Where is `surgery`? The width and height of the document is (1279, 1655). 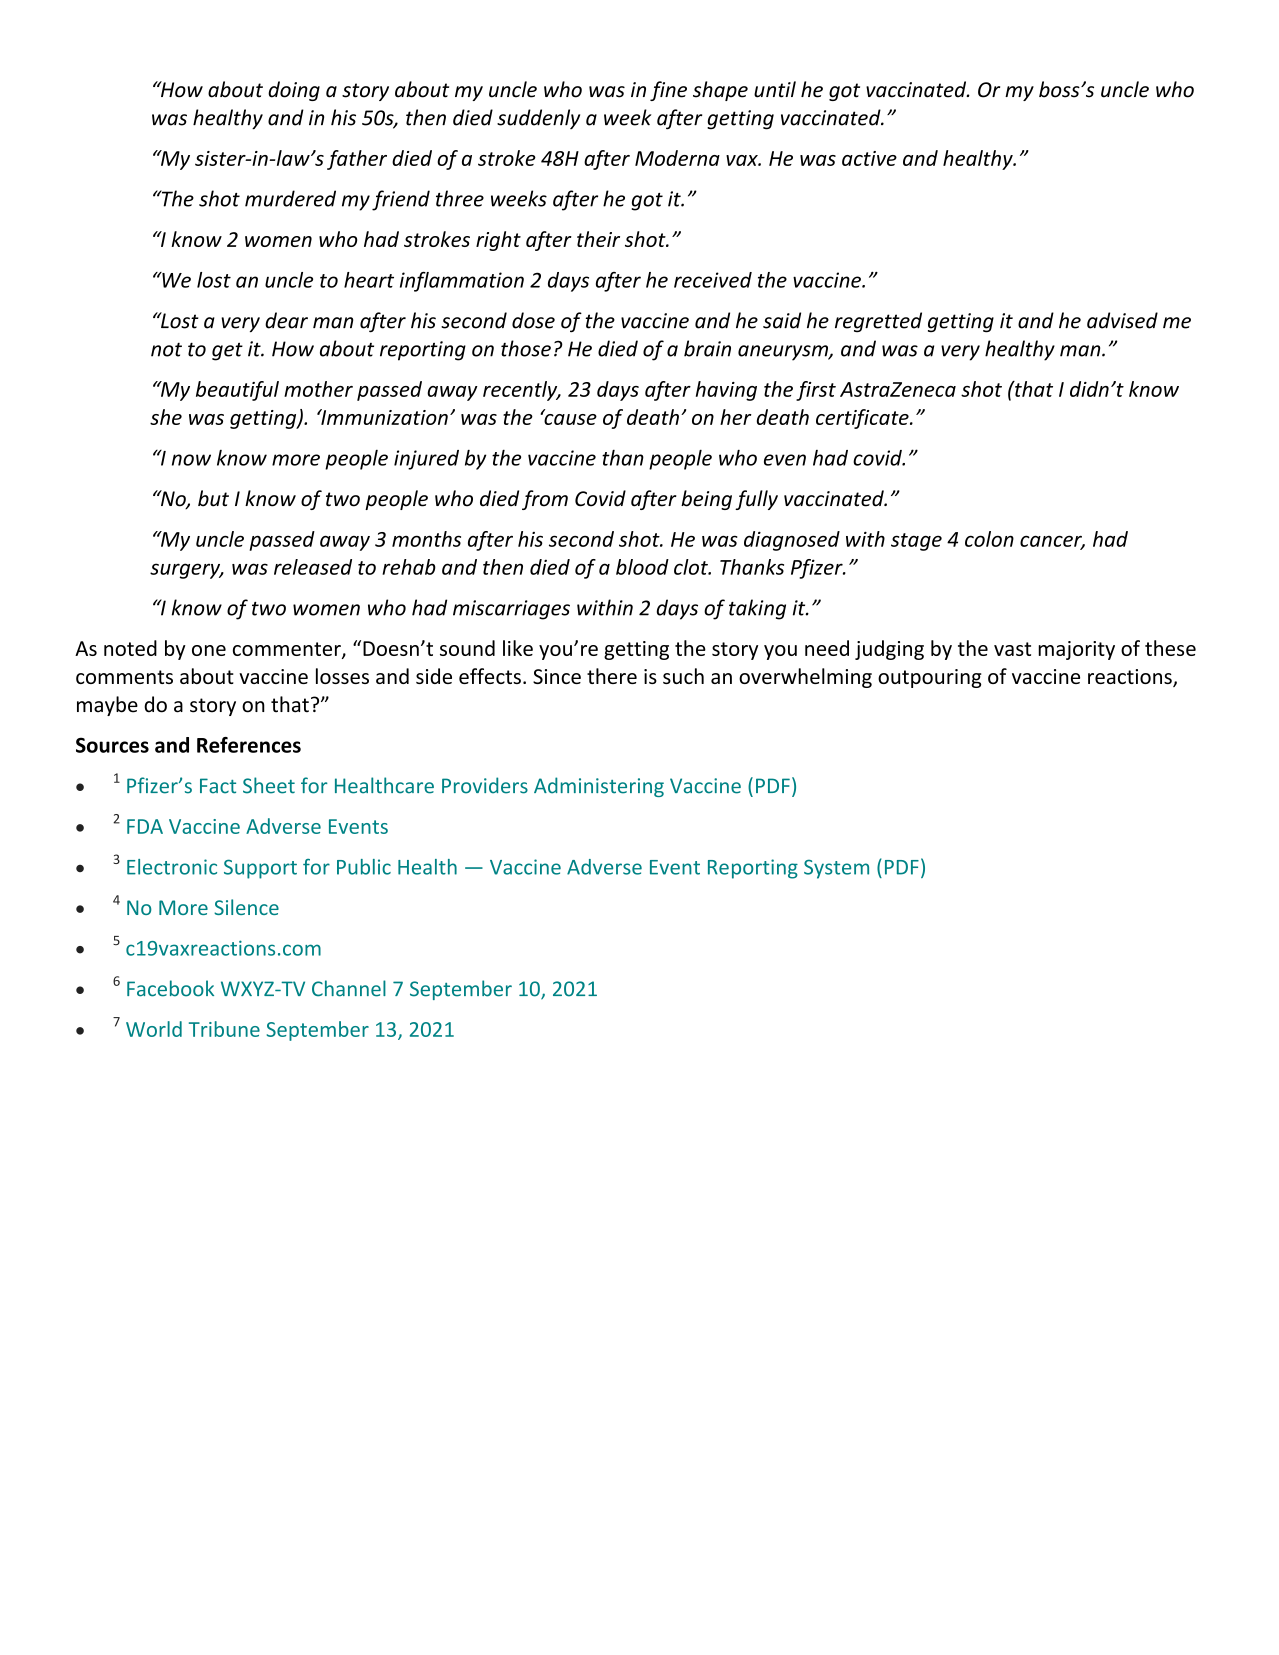
surgery is located at coordinates (186, 571).
